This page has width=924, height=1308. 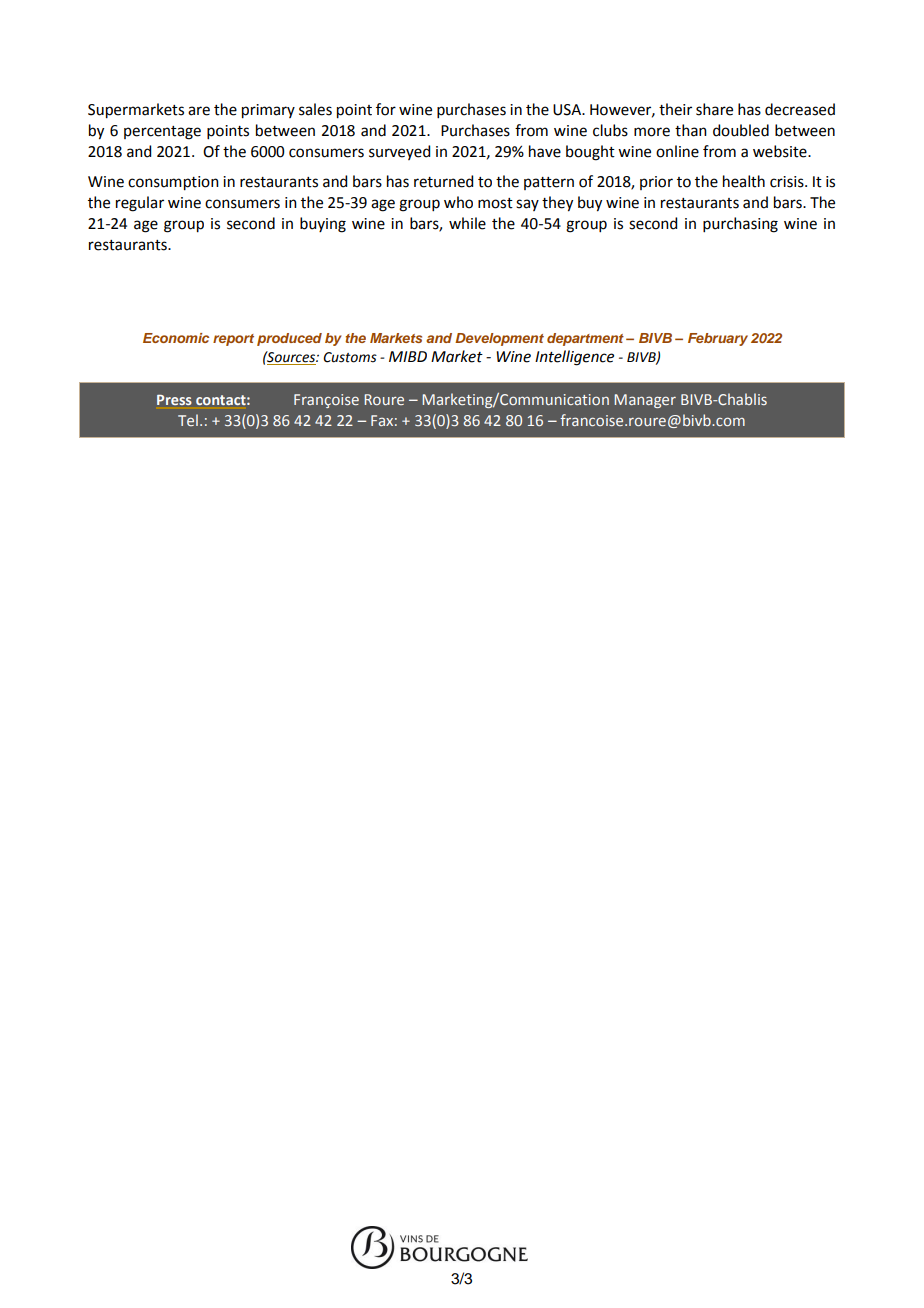 What do you see at coordinates (714, 109) in the page?
I see `share` at bounding box center [714, 109].
